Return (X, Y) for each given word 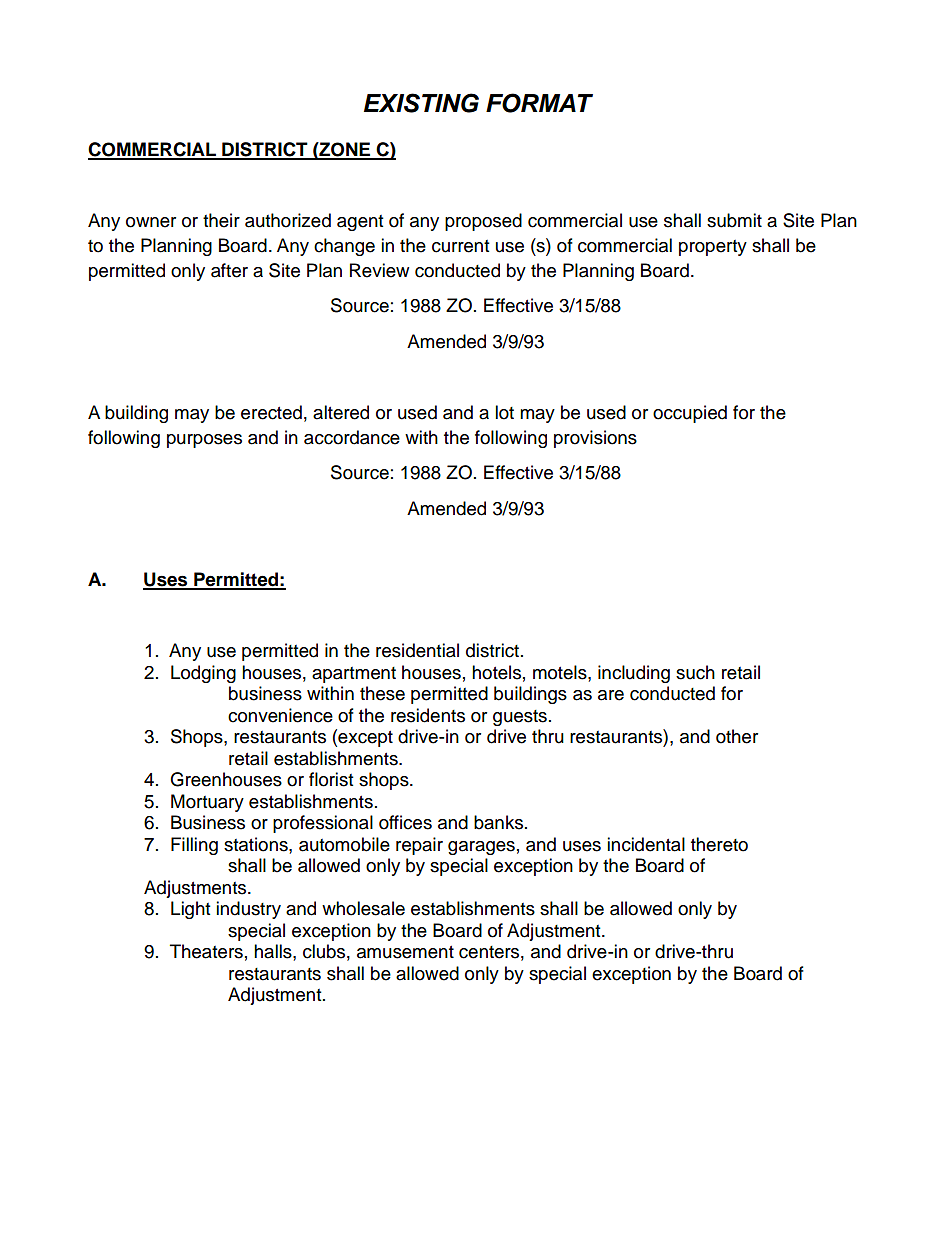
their (221, 220)
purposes (204, 441)
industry (248, 910)
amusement (405, 952)
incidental (646, 844)
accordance (352, 437)
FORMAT (539, 103)
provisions (595, 439)
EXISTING (421, 103)
